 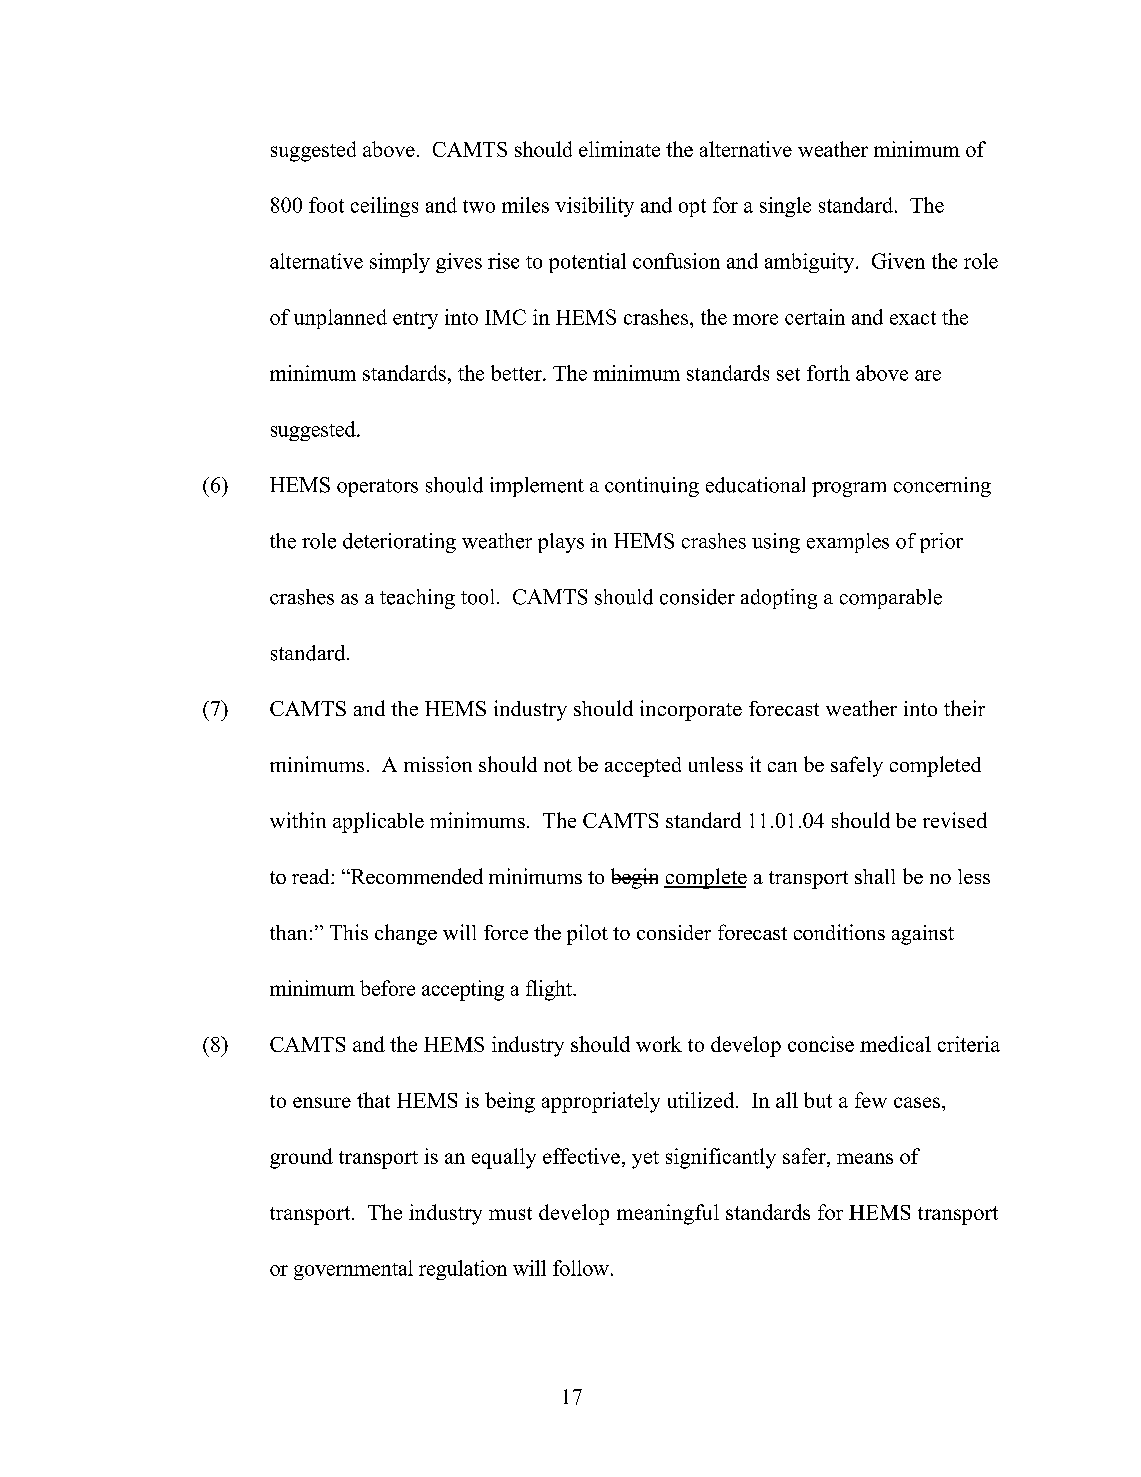 I want to click on eliminate, so click(x=619, y=149).
